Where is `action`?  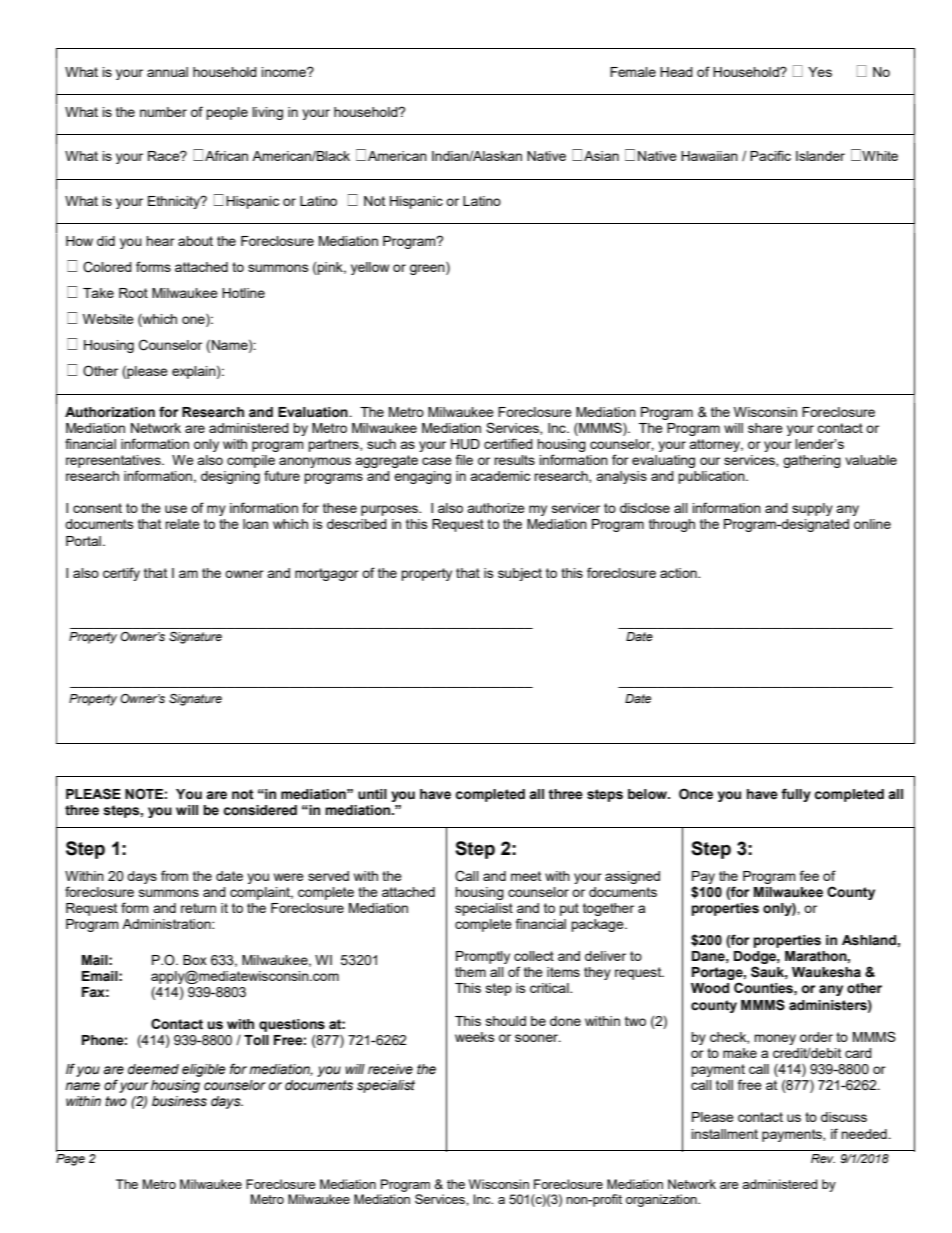 action is located at coordinates (679, 573).
